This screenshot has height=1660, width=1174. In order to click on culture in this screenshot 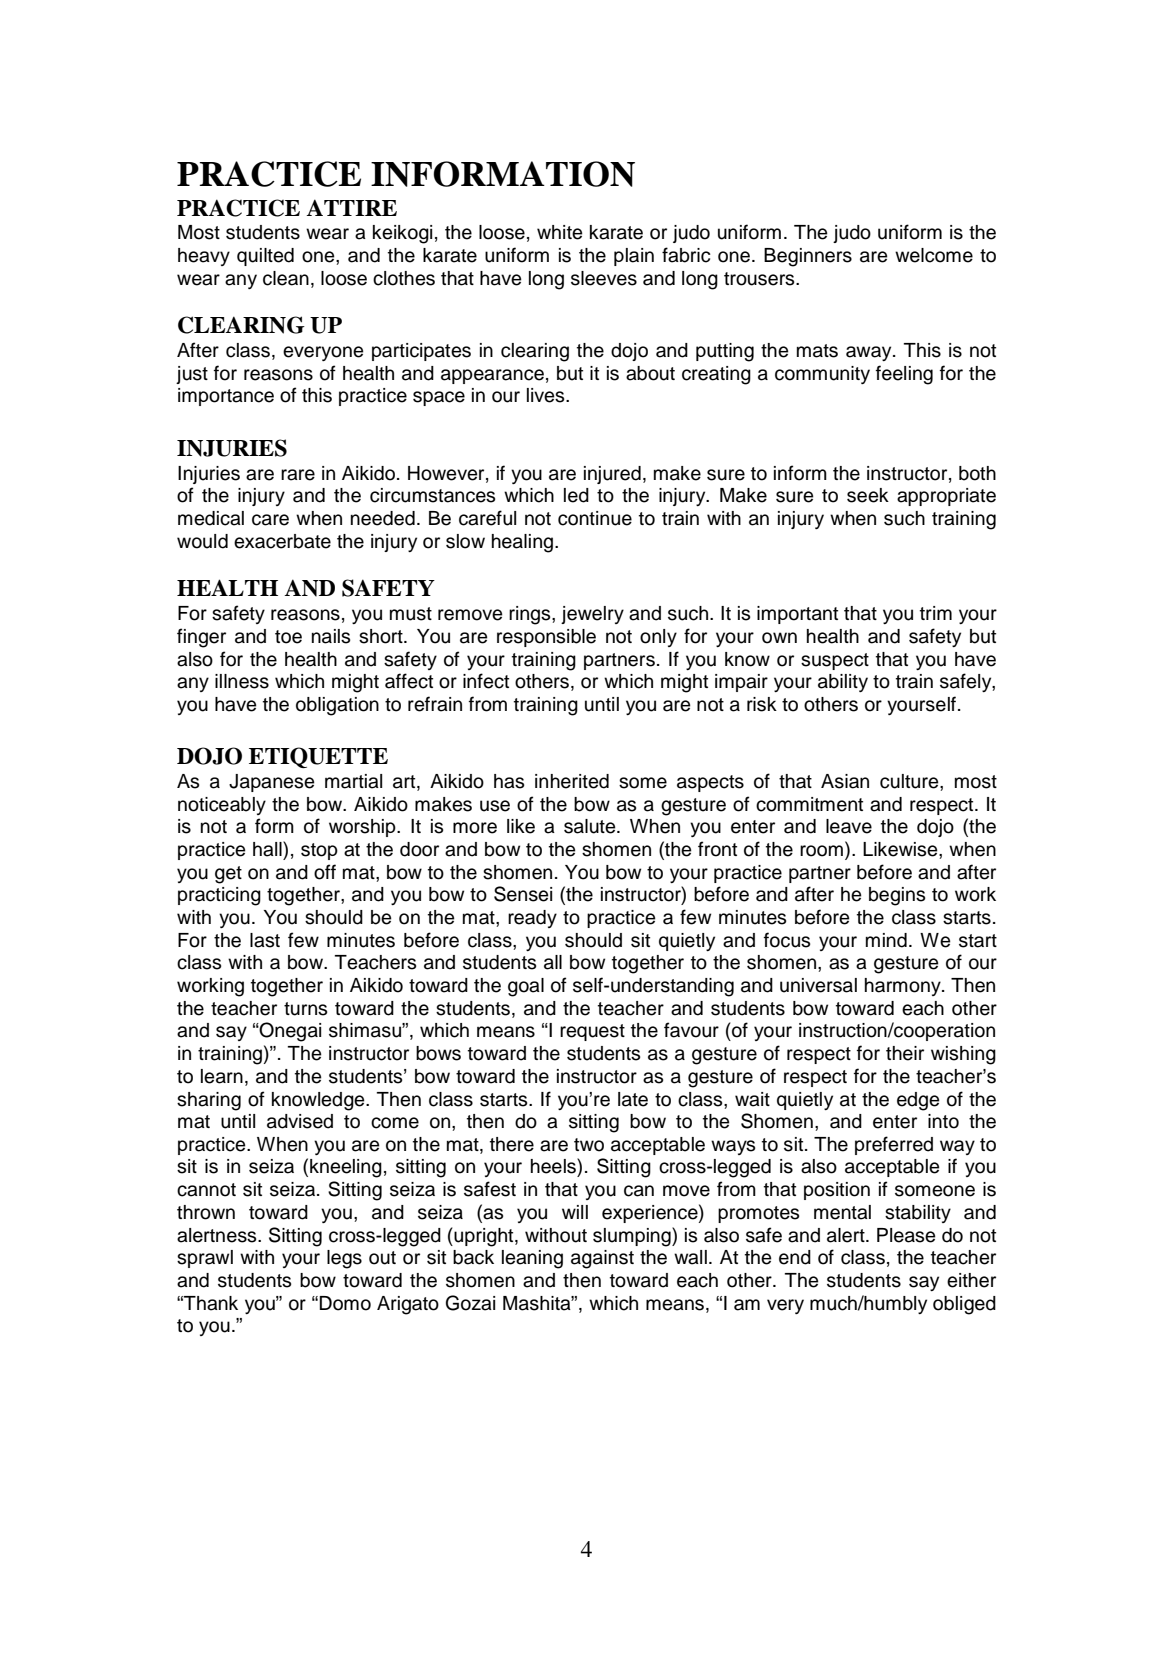, I will do `click(910, 781)`.
